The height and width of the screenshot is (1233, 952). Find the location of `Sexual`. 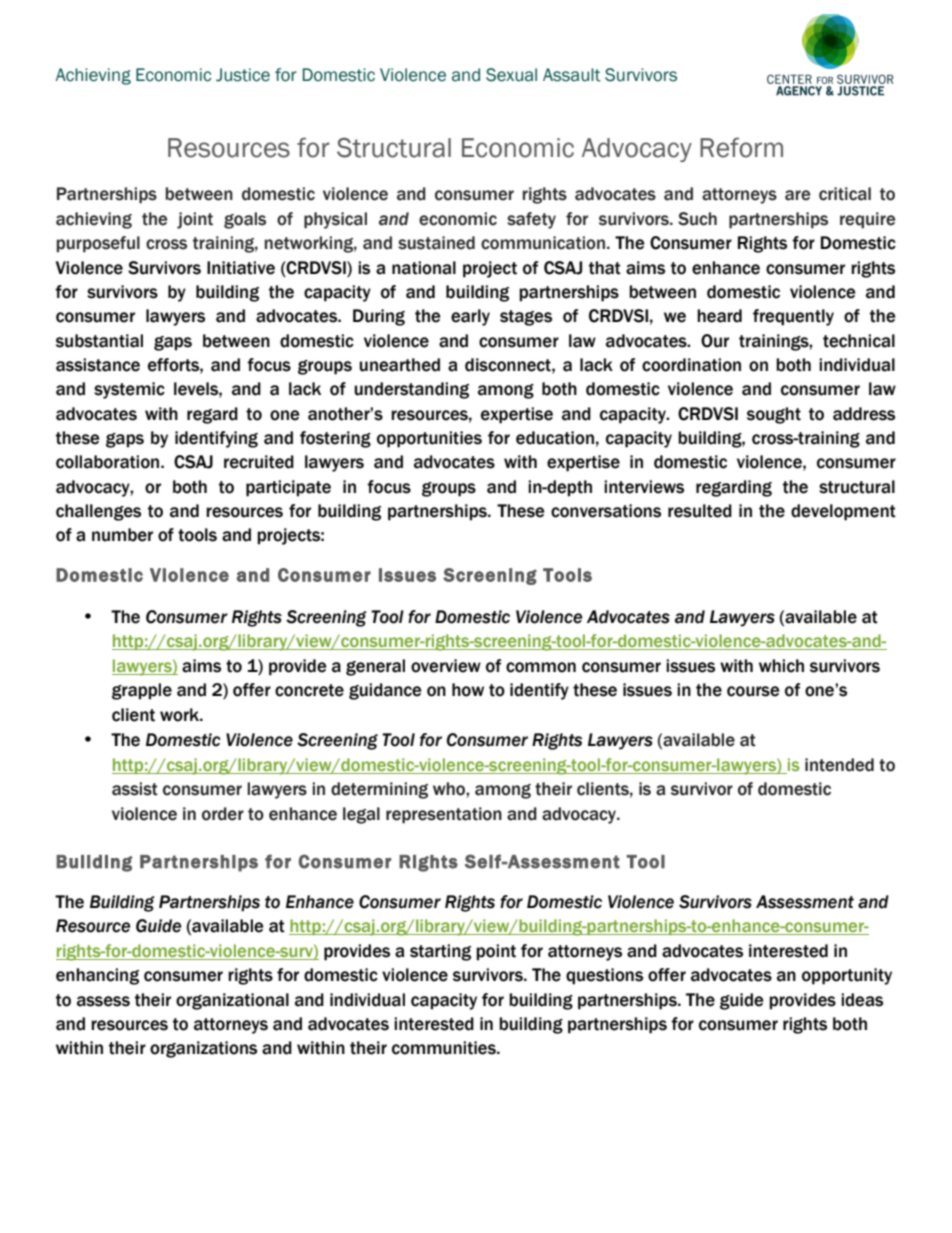

Sexual is located at coordinates (511, 75).
